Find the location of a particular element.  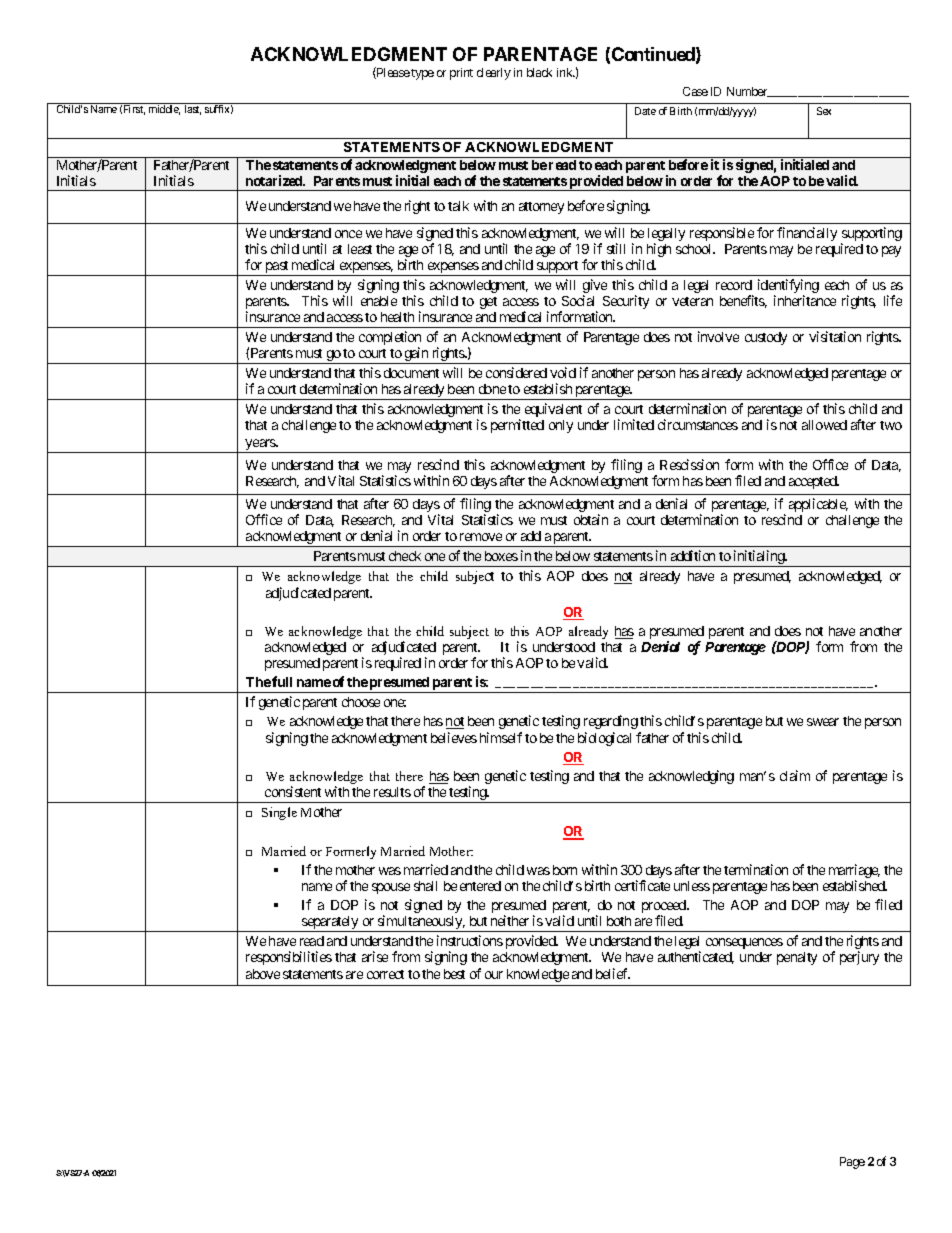

boxes is located at coordinates (501, 556).
